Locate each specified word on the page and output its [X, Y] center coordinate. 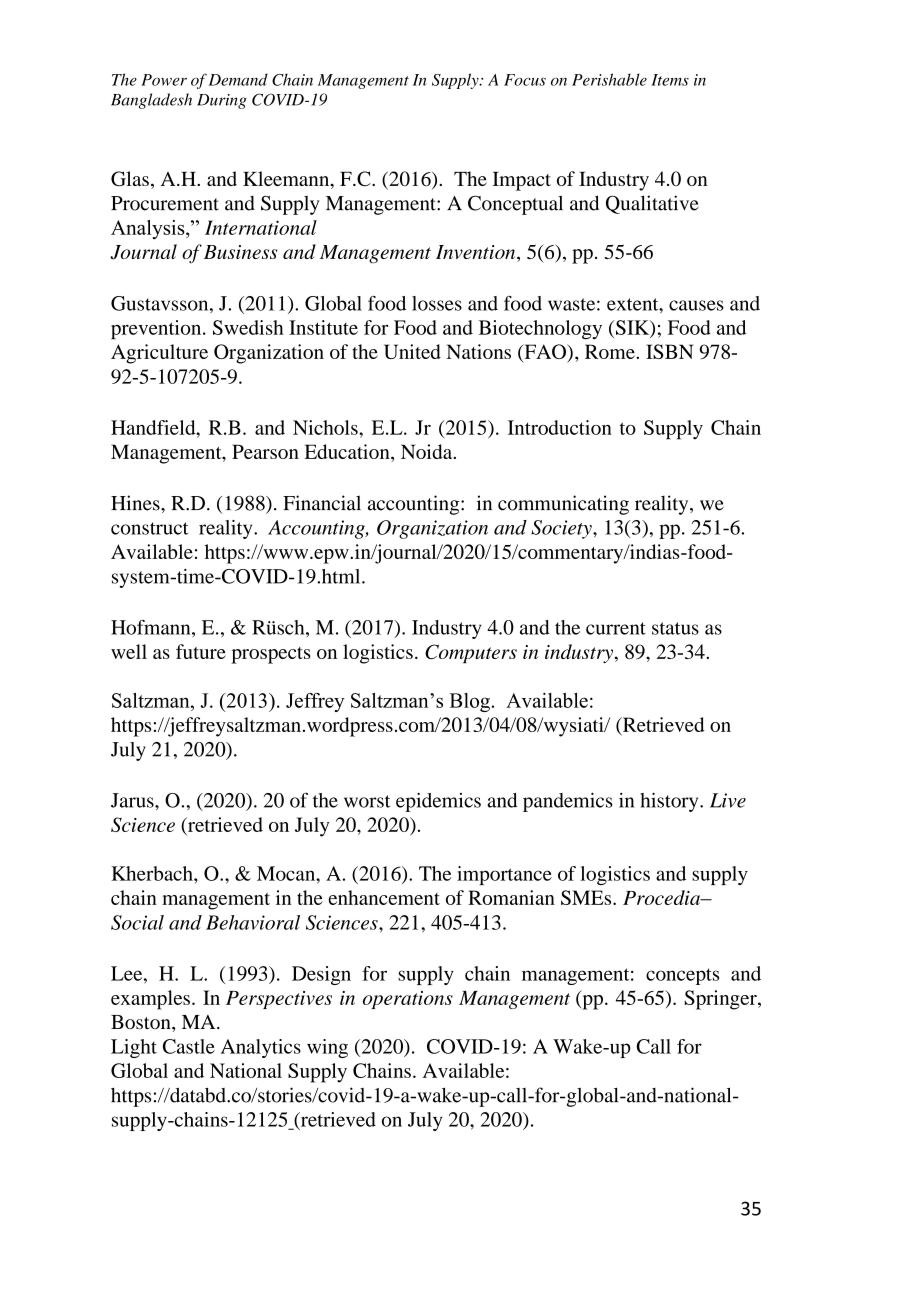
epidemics [438, 802]
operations [408, 1000]
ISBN [669, 351]
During [222, 101]
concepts [682, 976]
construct [149, 528]
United [412, 351]
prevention [157, 329]
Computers [471, 653]
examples [150, 1000]
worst [367, 801]
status [675, 628]
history [670, 802]
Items [670, 80]
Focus [525, 80]
